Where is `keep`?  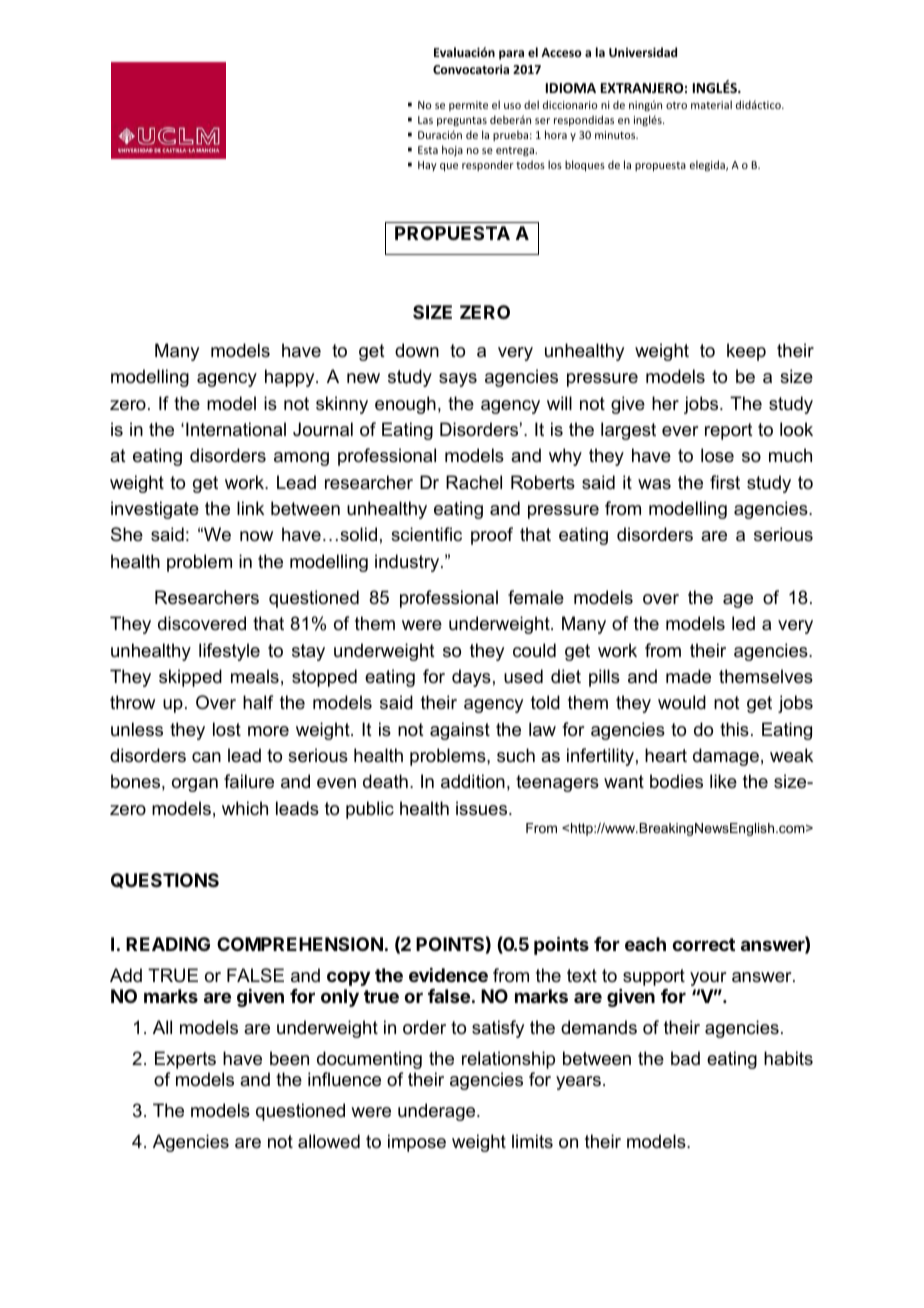 keep is located at coordinates (746, 352).
